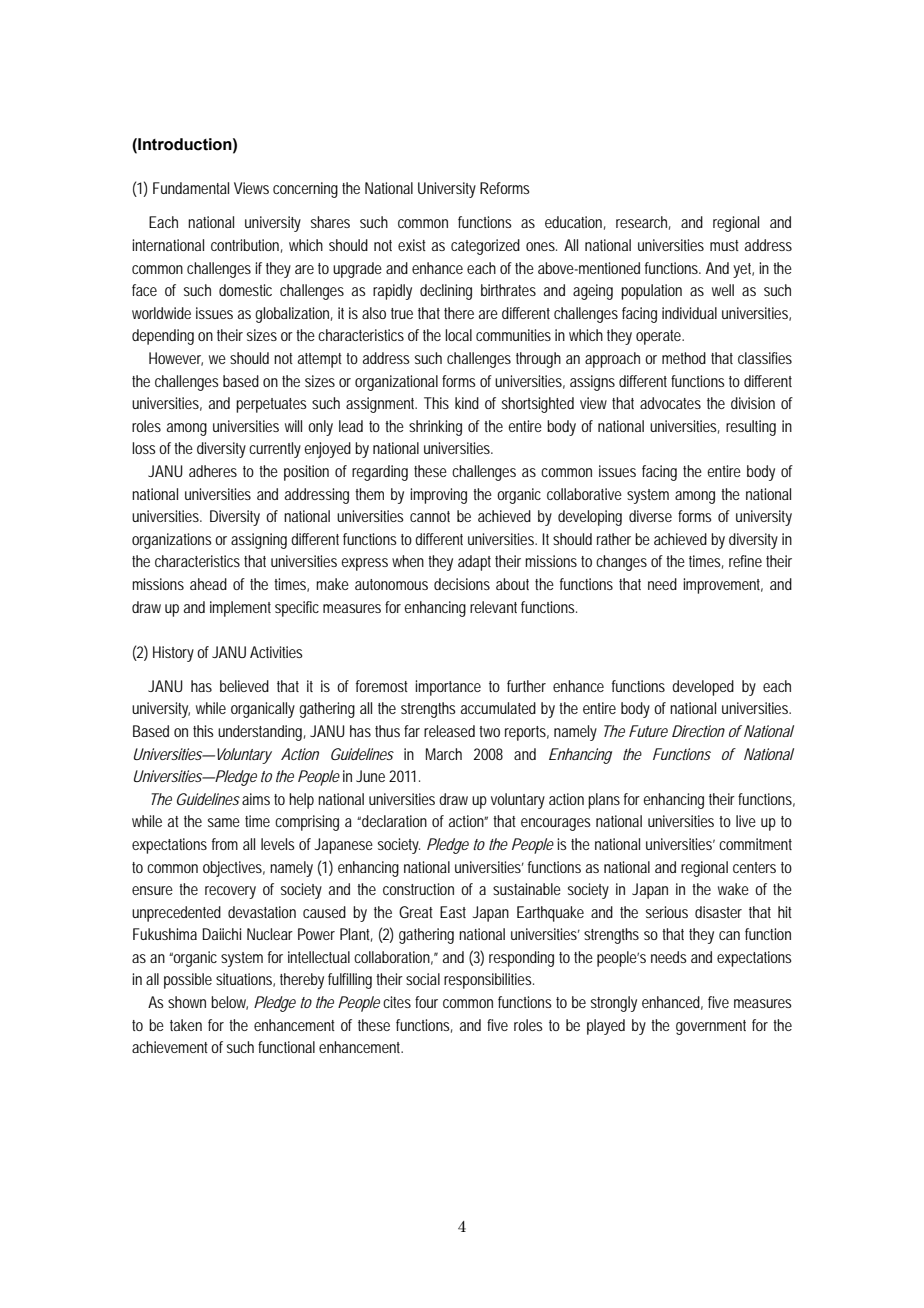  I want to click on below, so click(229, 1003).
